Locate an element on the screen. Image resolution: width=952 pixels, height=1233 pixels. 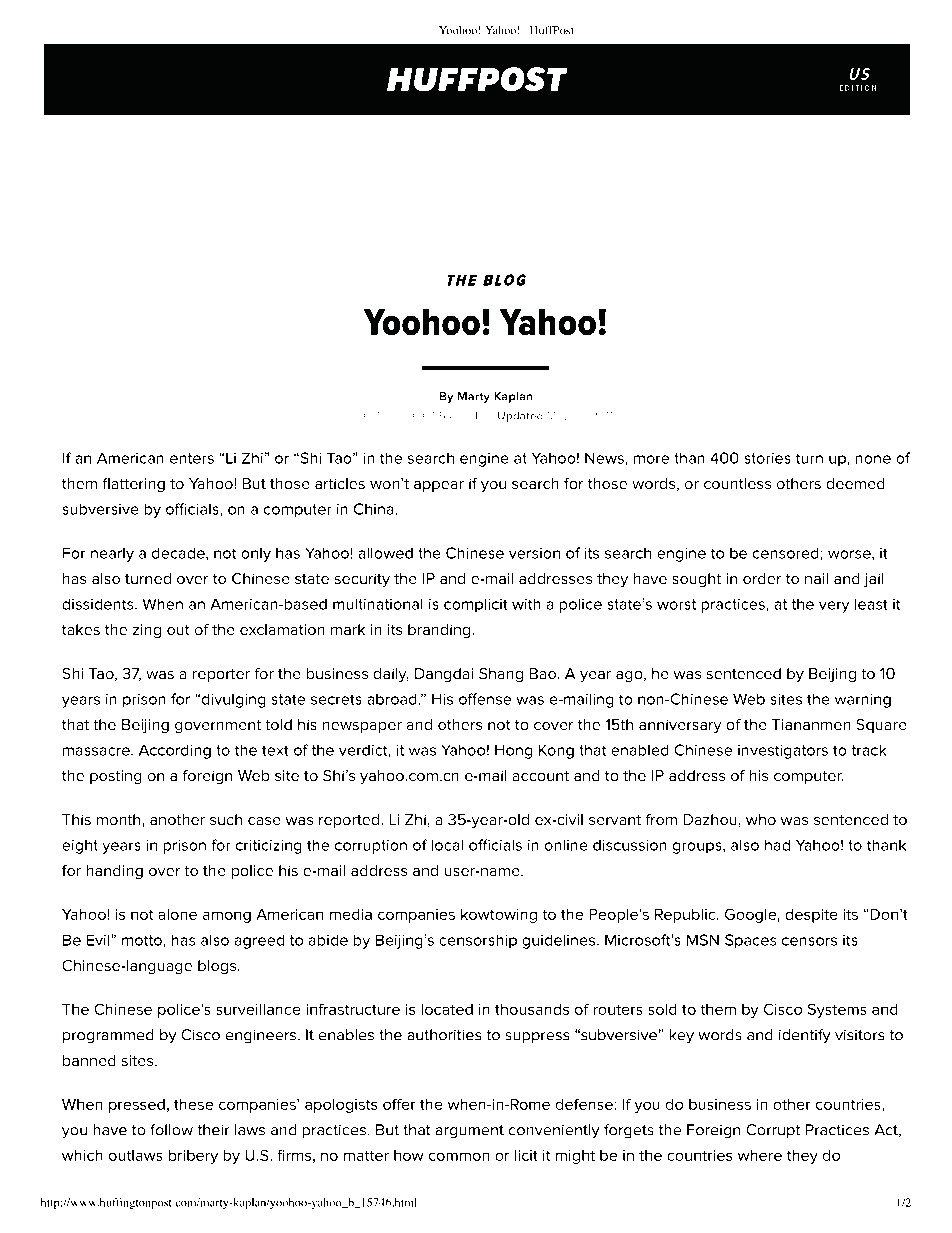
enters is located at coordinates (192, 458).
